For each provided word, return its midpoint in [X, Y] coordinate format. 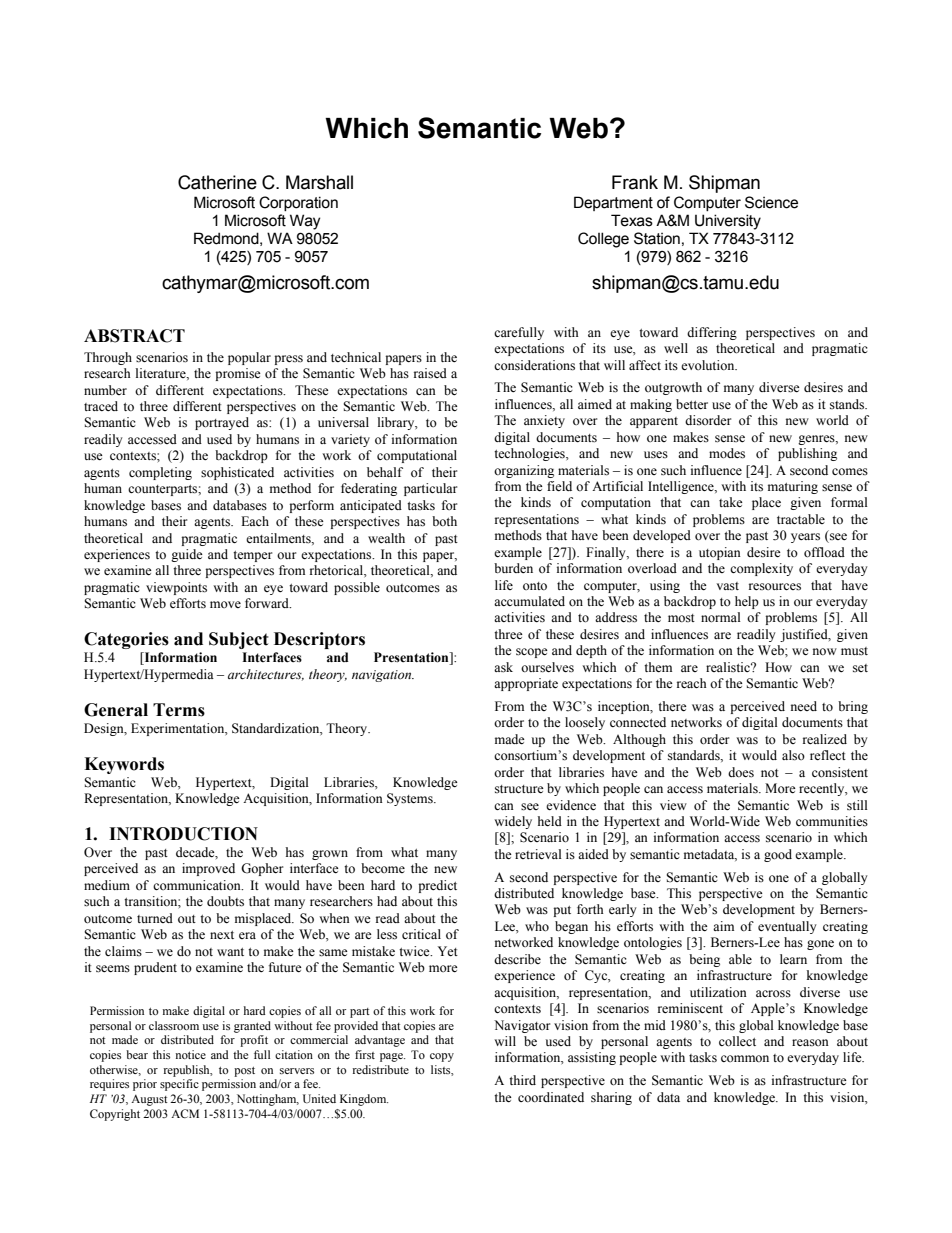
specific [179, 1085]
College [603, 240]
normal [721, 617]
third [522, 1080]
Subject [239, 640]
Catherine [217, 182]
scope [532, 653]
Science [771, 202]
